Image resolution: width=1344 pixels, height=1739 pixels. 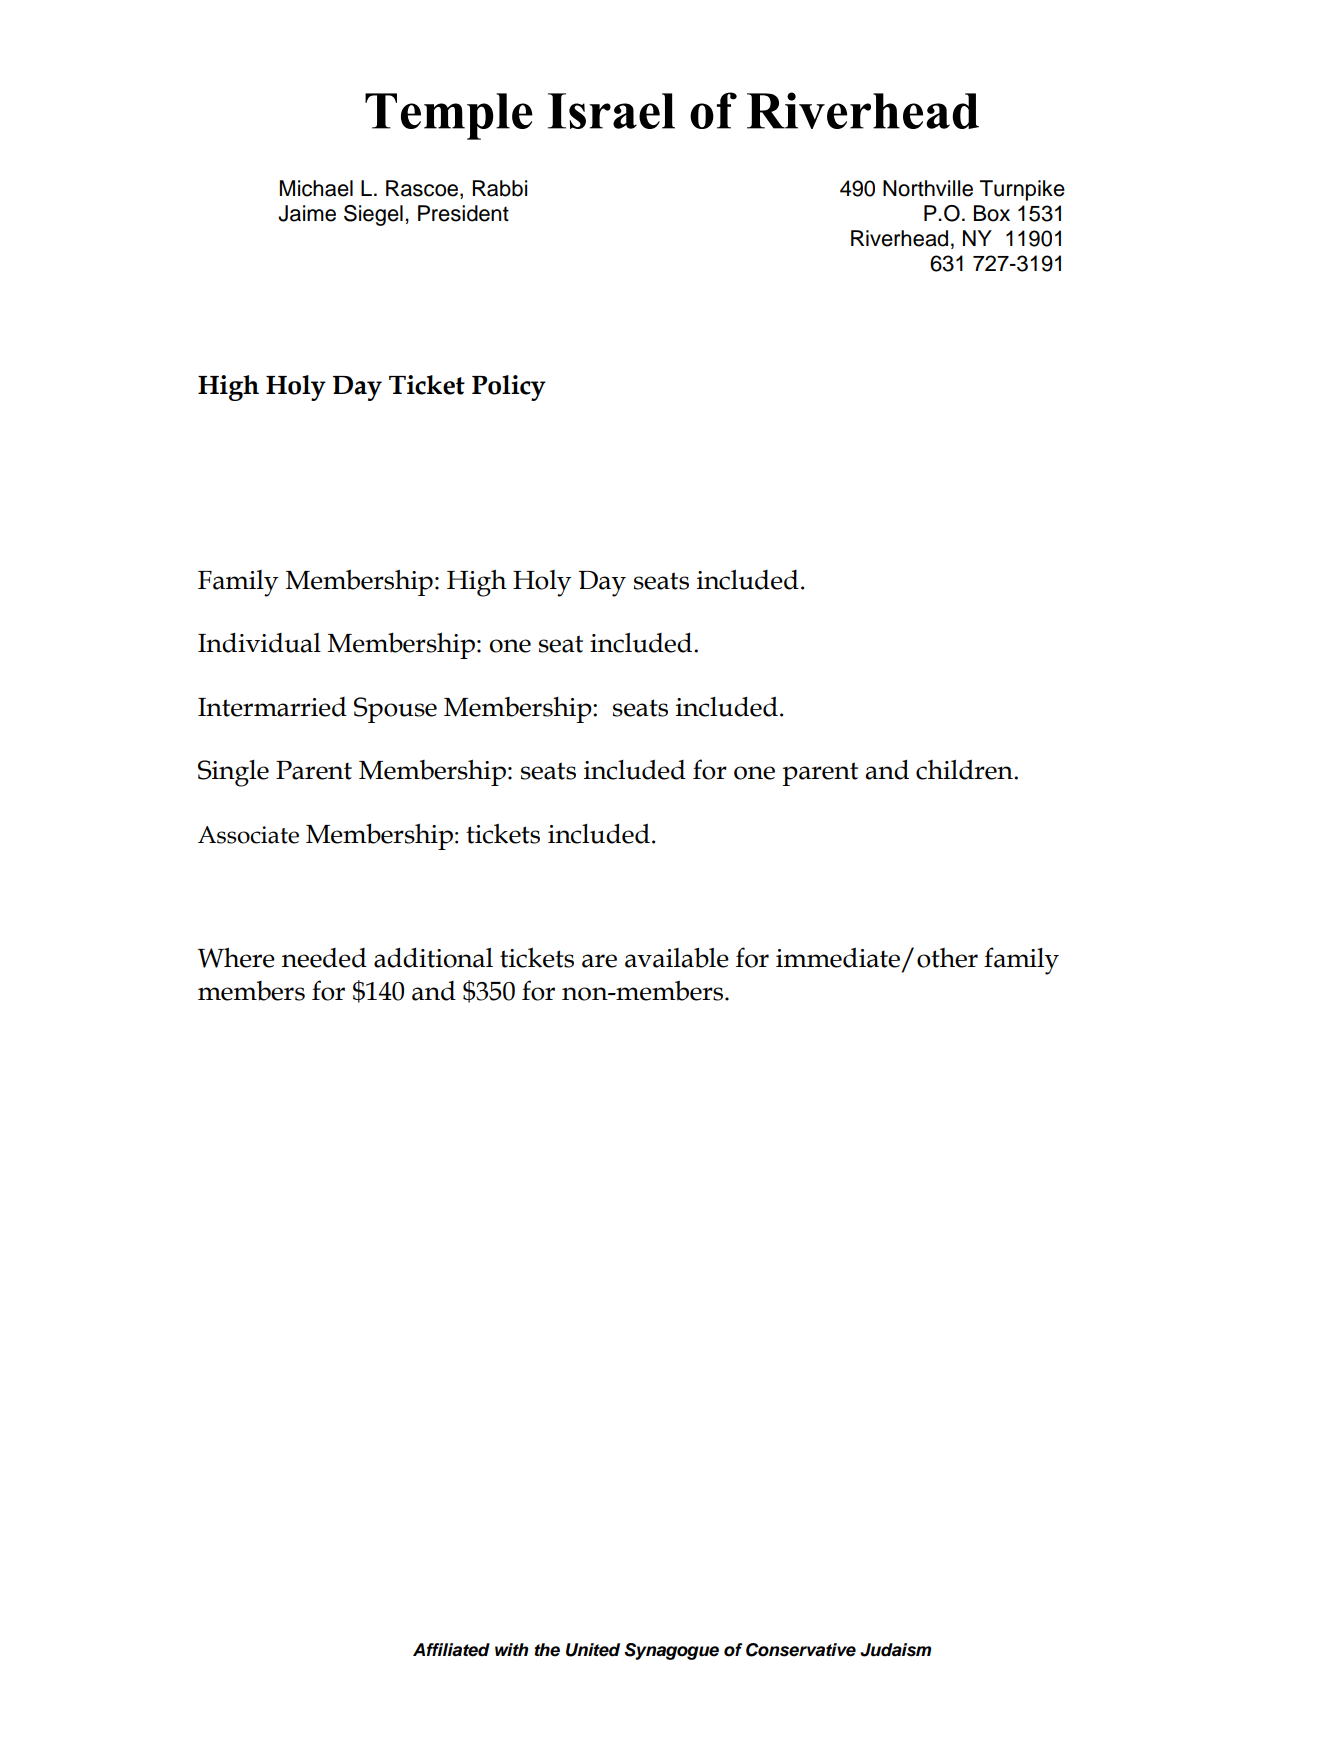 I want to click on United, so click(x=593, y=1650).
